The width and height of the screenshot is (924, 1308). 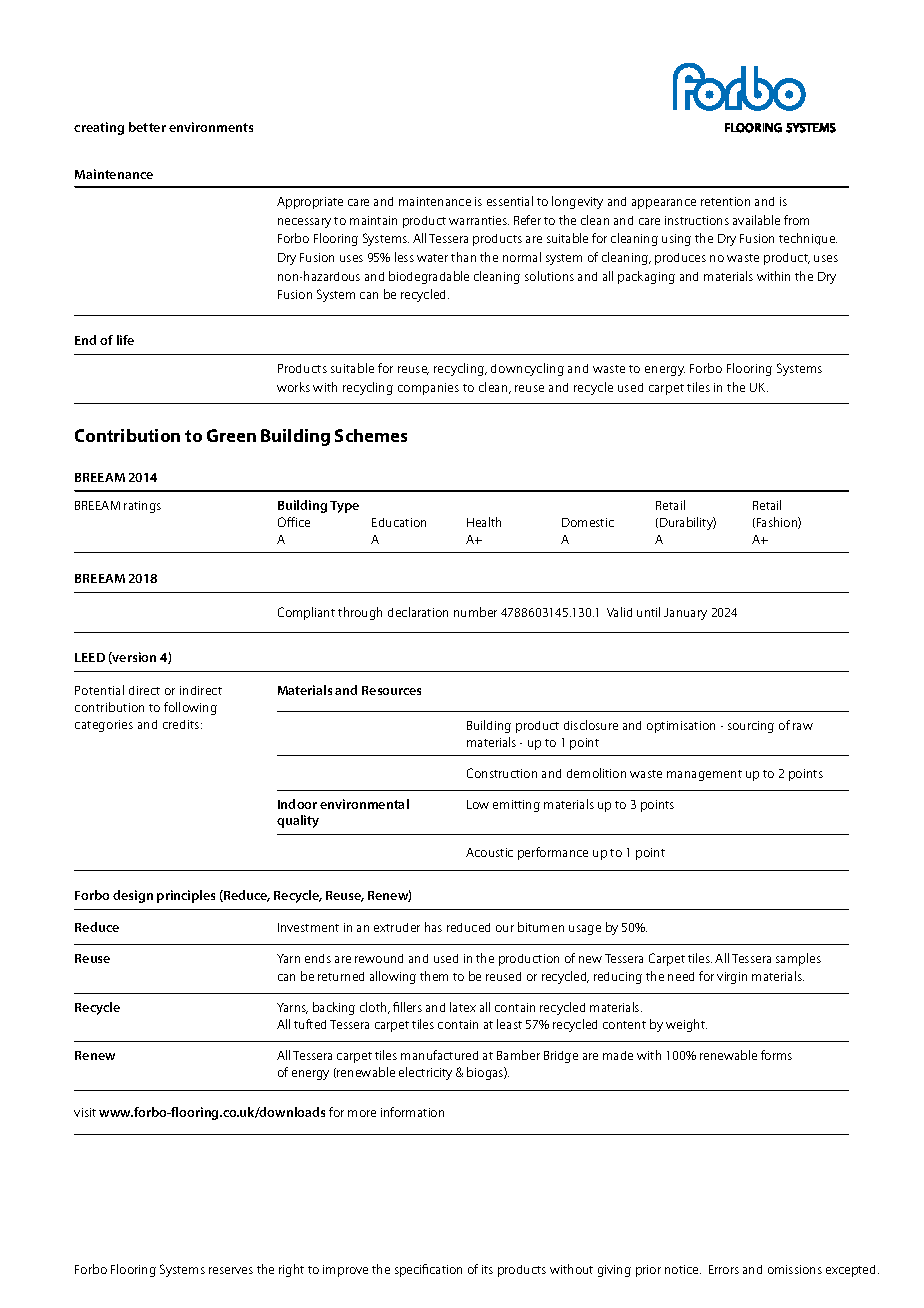 I want to click on sourcing, so click(x=751, y=727).
